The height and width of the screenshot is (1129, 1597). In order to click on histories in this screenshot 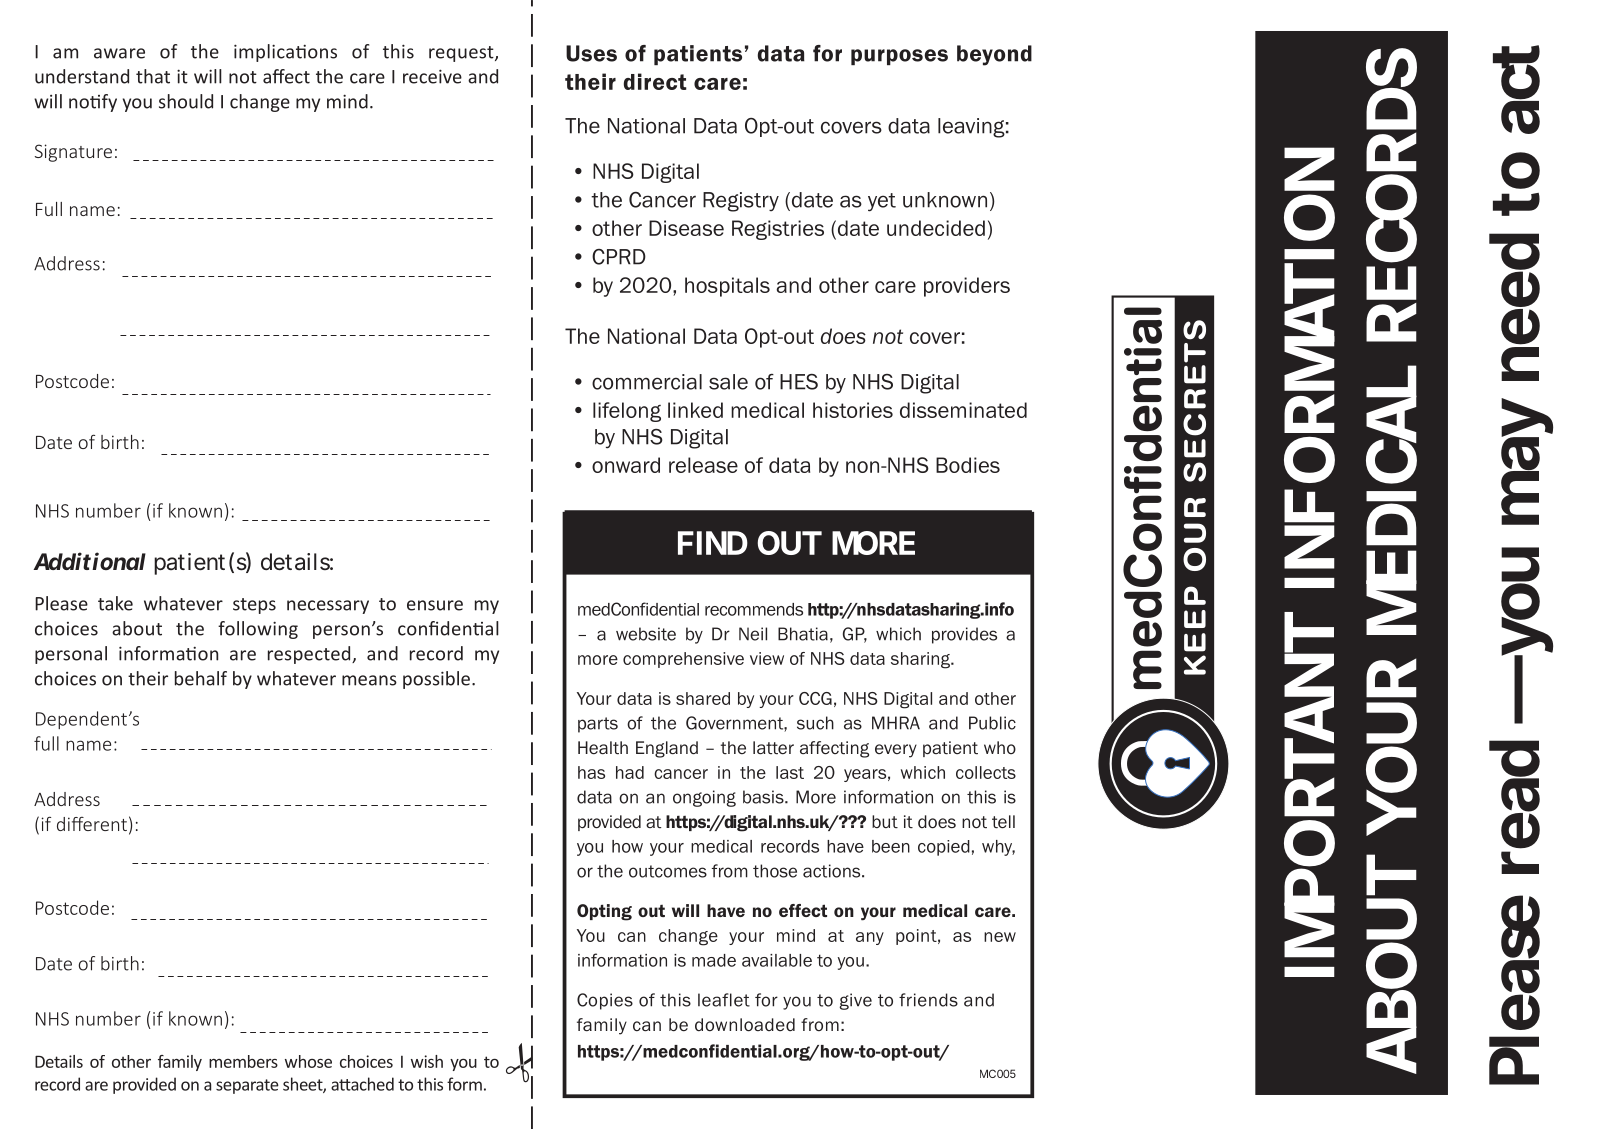, I will do `click(853, 410)`.
